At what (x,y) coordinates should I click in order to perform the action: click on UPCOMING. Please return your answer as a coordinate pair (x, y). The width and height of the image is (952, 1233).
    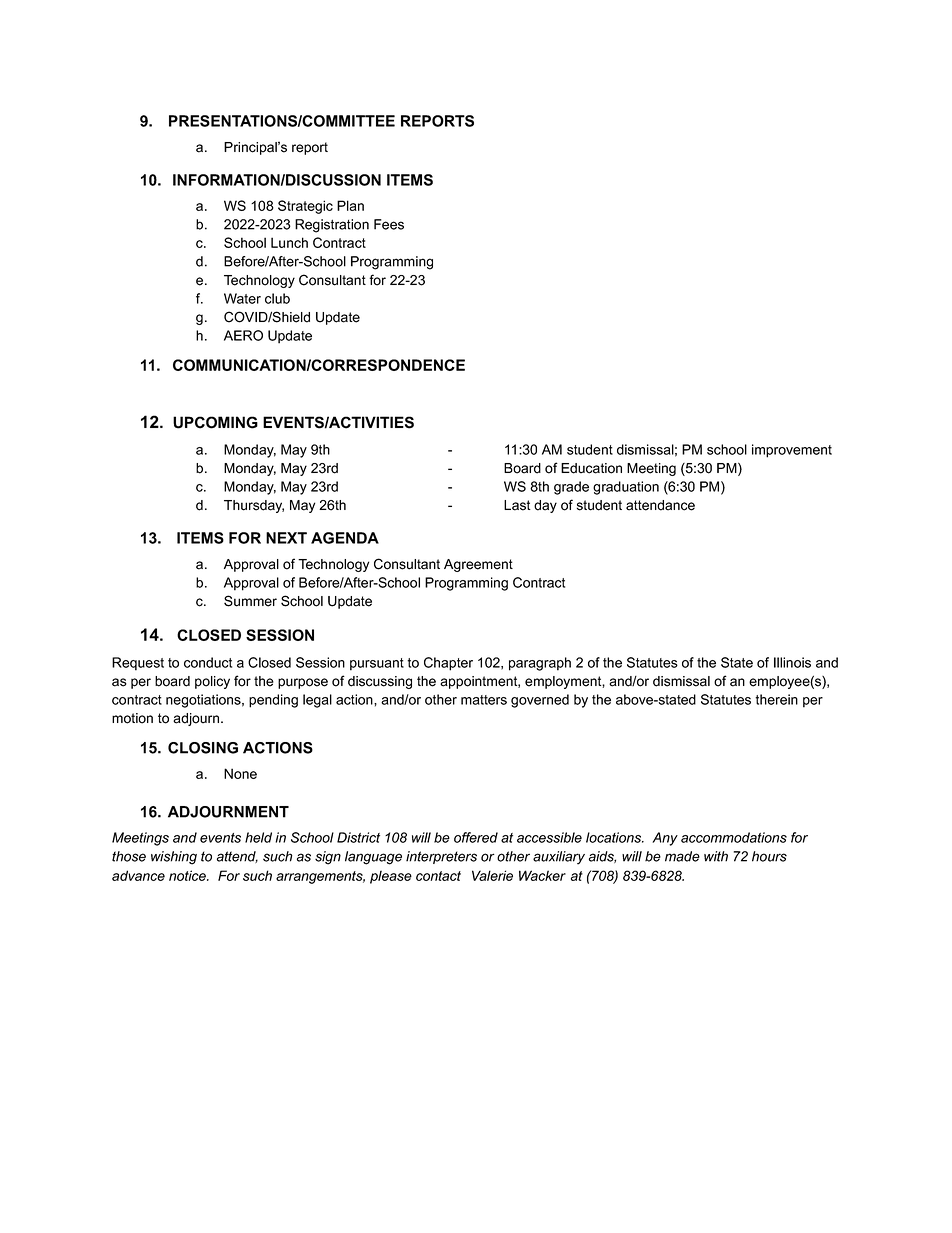
    Looking at the image, I should click on (215, 422).
